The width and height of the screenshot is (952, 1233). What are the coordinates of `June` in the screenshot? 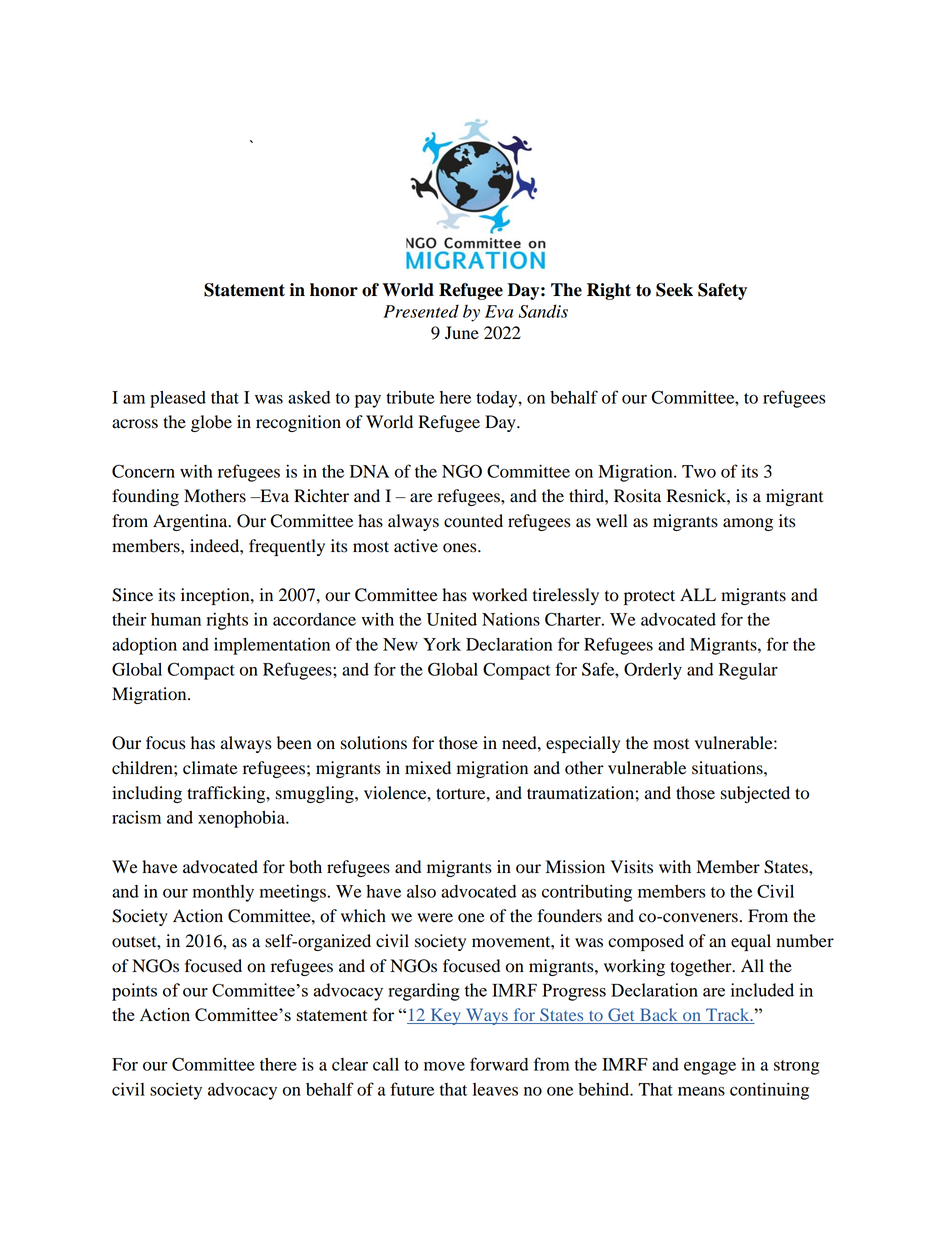 It's located at (462, 333).
